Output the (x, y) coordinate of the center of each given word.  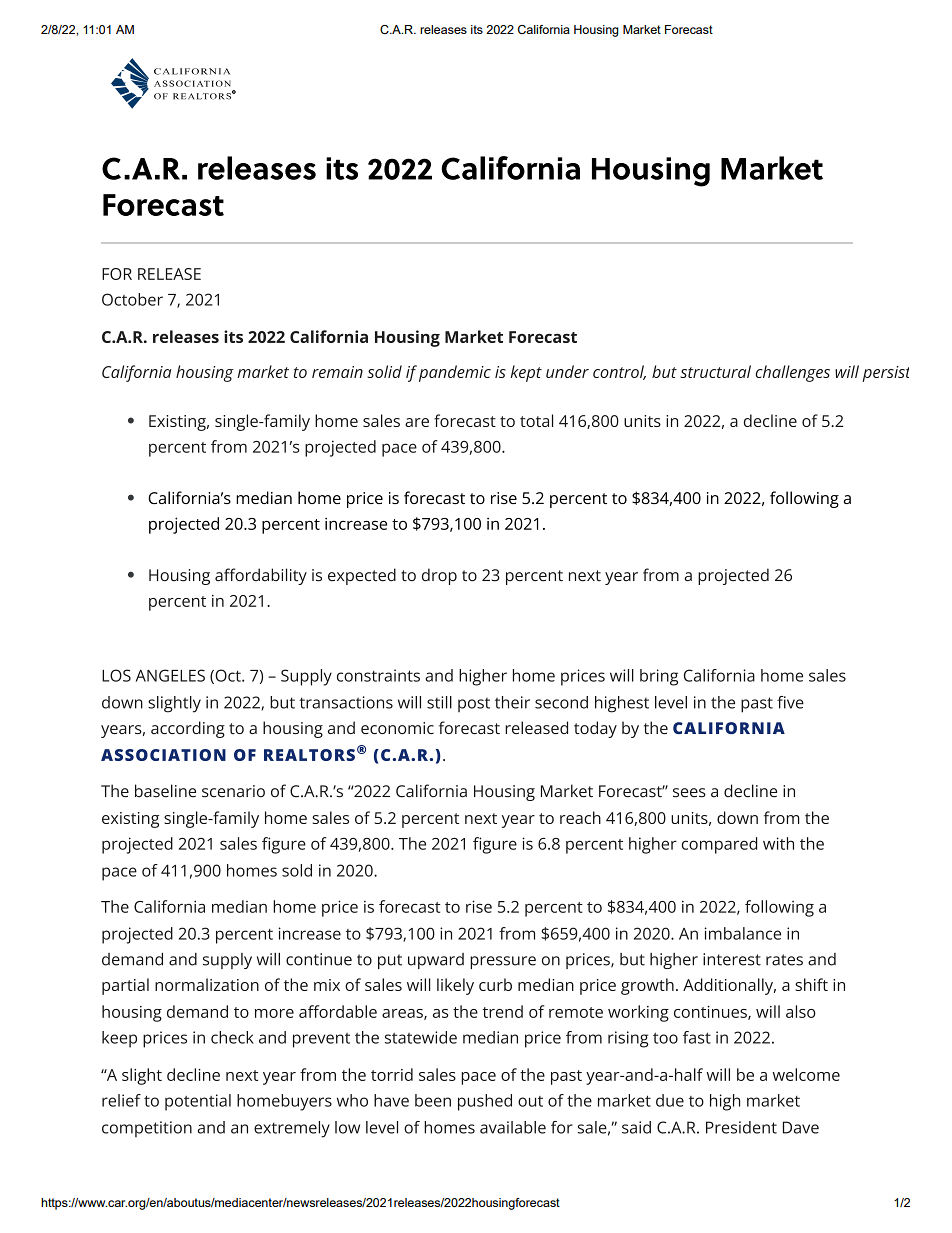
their (512, 702)
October (132, 299)
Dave (801, 1127)
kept (526, 373)
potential (198, 1102)
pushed (485, 1102)
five (790, 702)
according (188, 729)
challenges (793, 373)
